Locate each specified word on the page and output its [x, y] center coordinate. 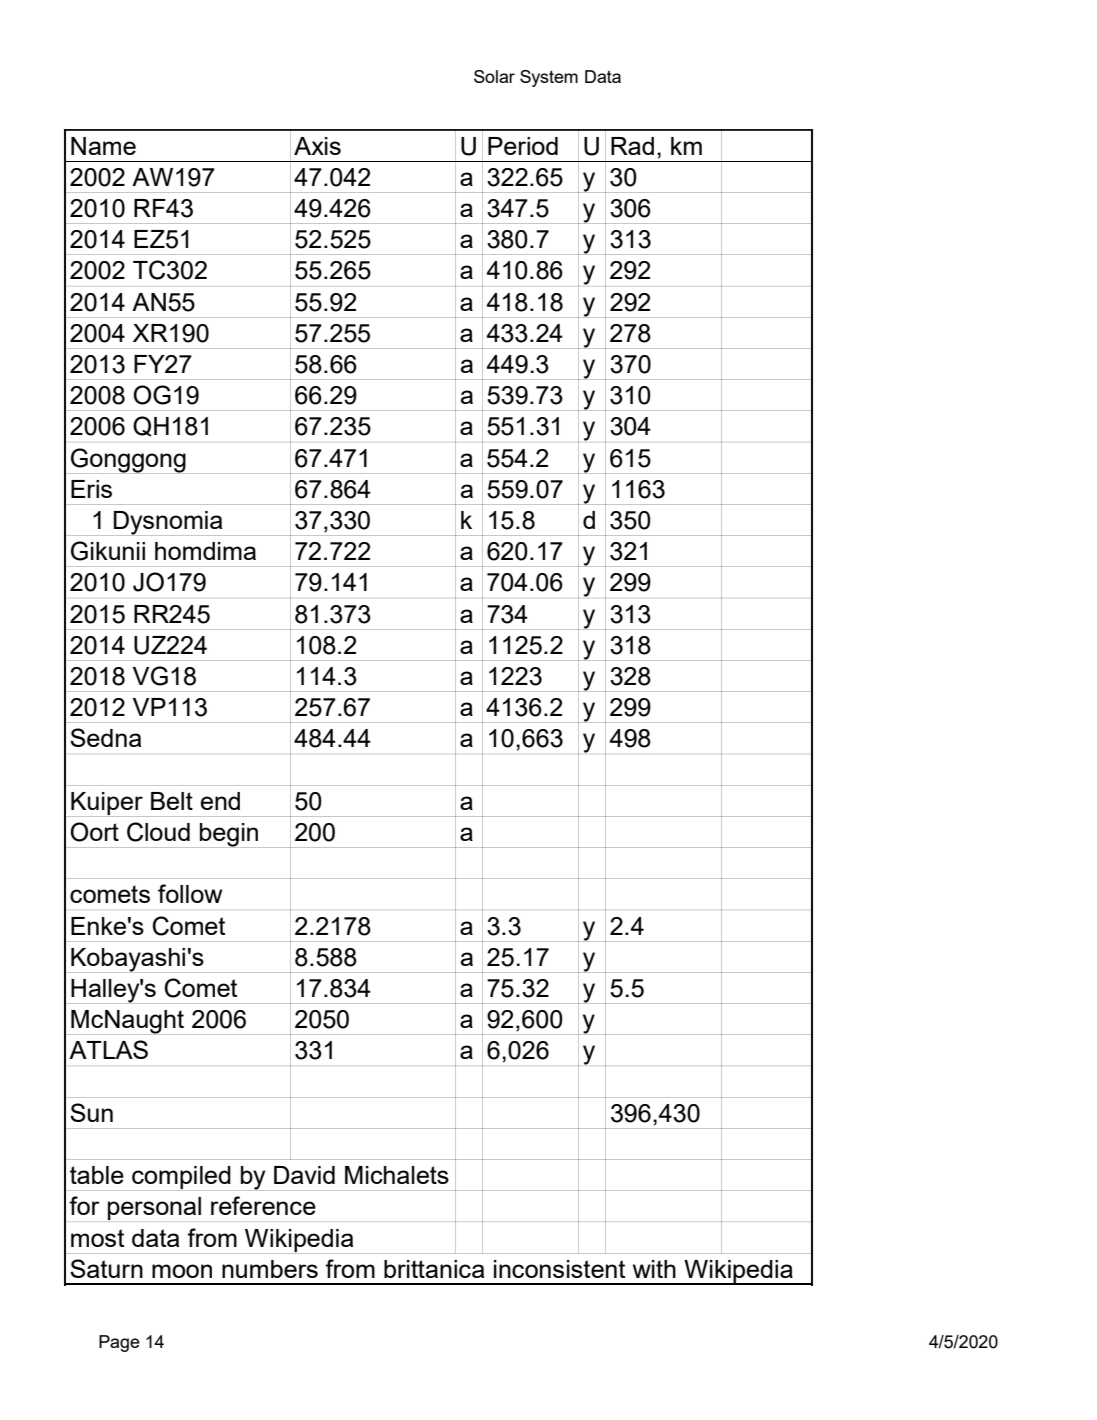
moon [182, 1271]
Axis [317, 146]
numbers [270, 1269]
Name [103, 146]
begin [229, 835]
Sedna [105, 737]
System [549, 78]
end [220, 801]
